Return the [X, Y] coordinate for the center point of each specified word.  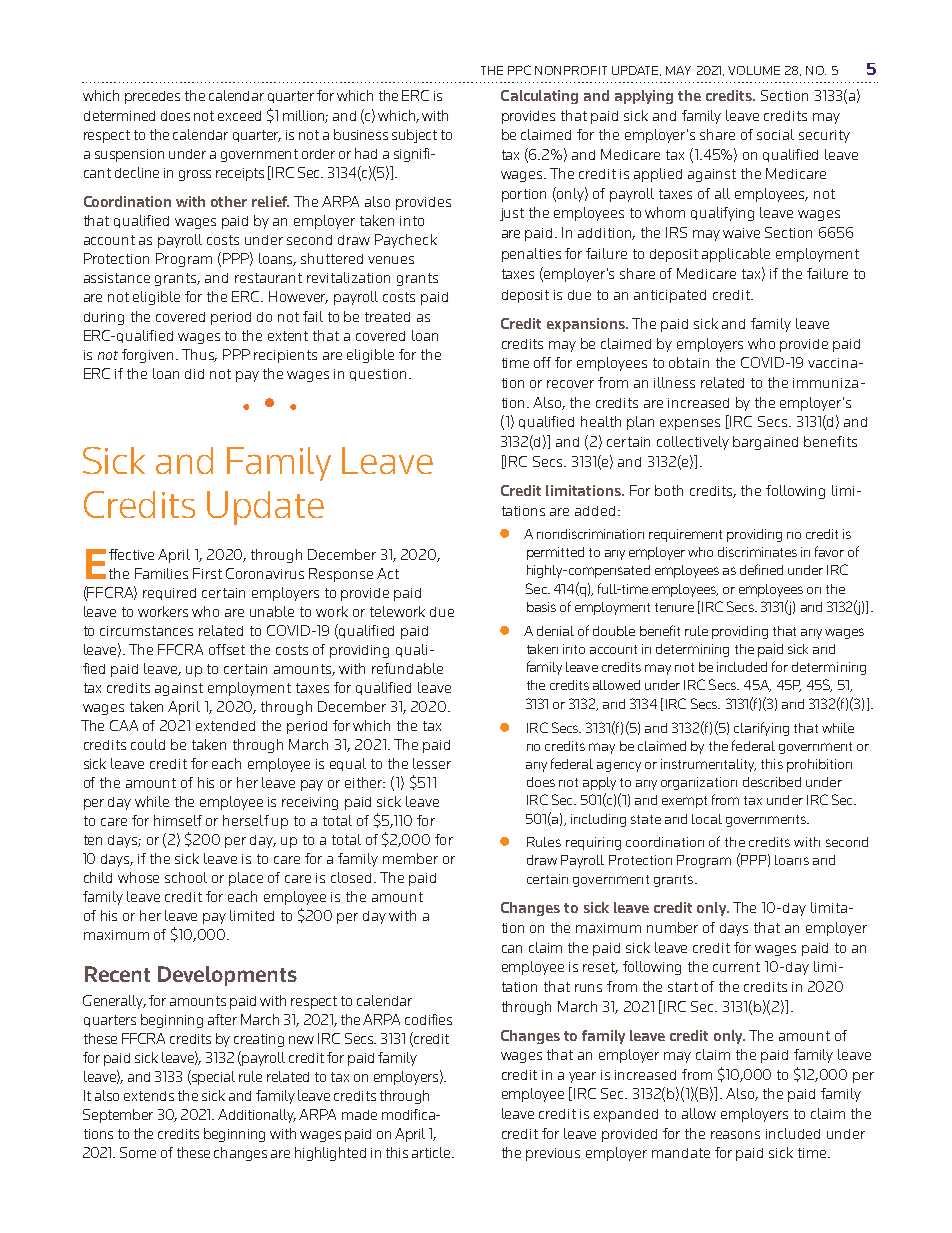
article [432, 1152]
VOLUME [754, 70]
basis [541, 607]
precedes [152, 97]
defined [761, 569]
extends [149, 1096]
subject [414, 136]
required [169, 594]
